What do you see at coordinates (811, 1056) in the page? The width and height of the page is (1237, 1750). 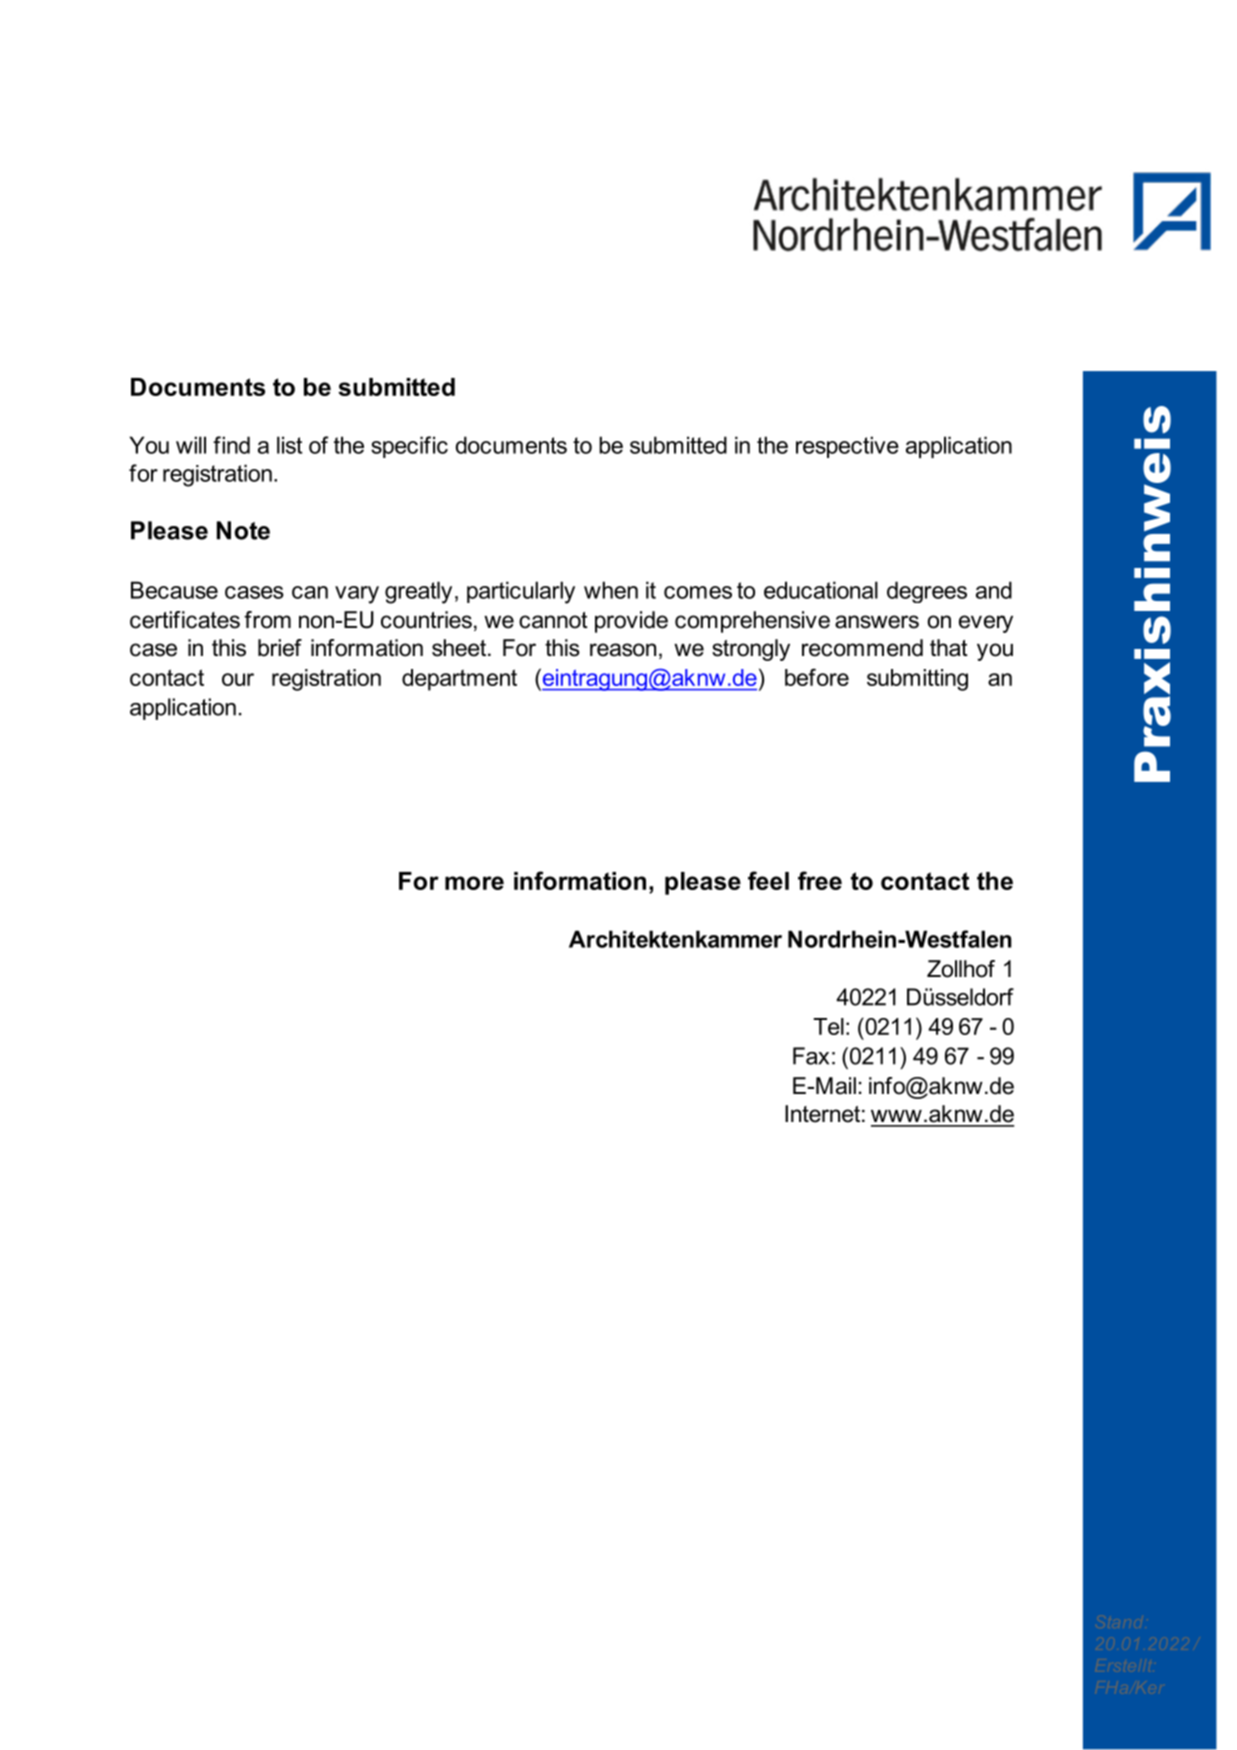 I see `Fax` at bounding box center [811, 1056].
